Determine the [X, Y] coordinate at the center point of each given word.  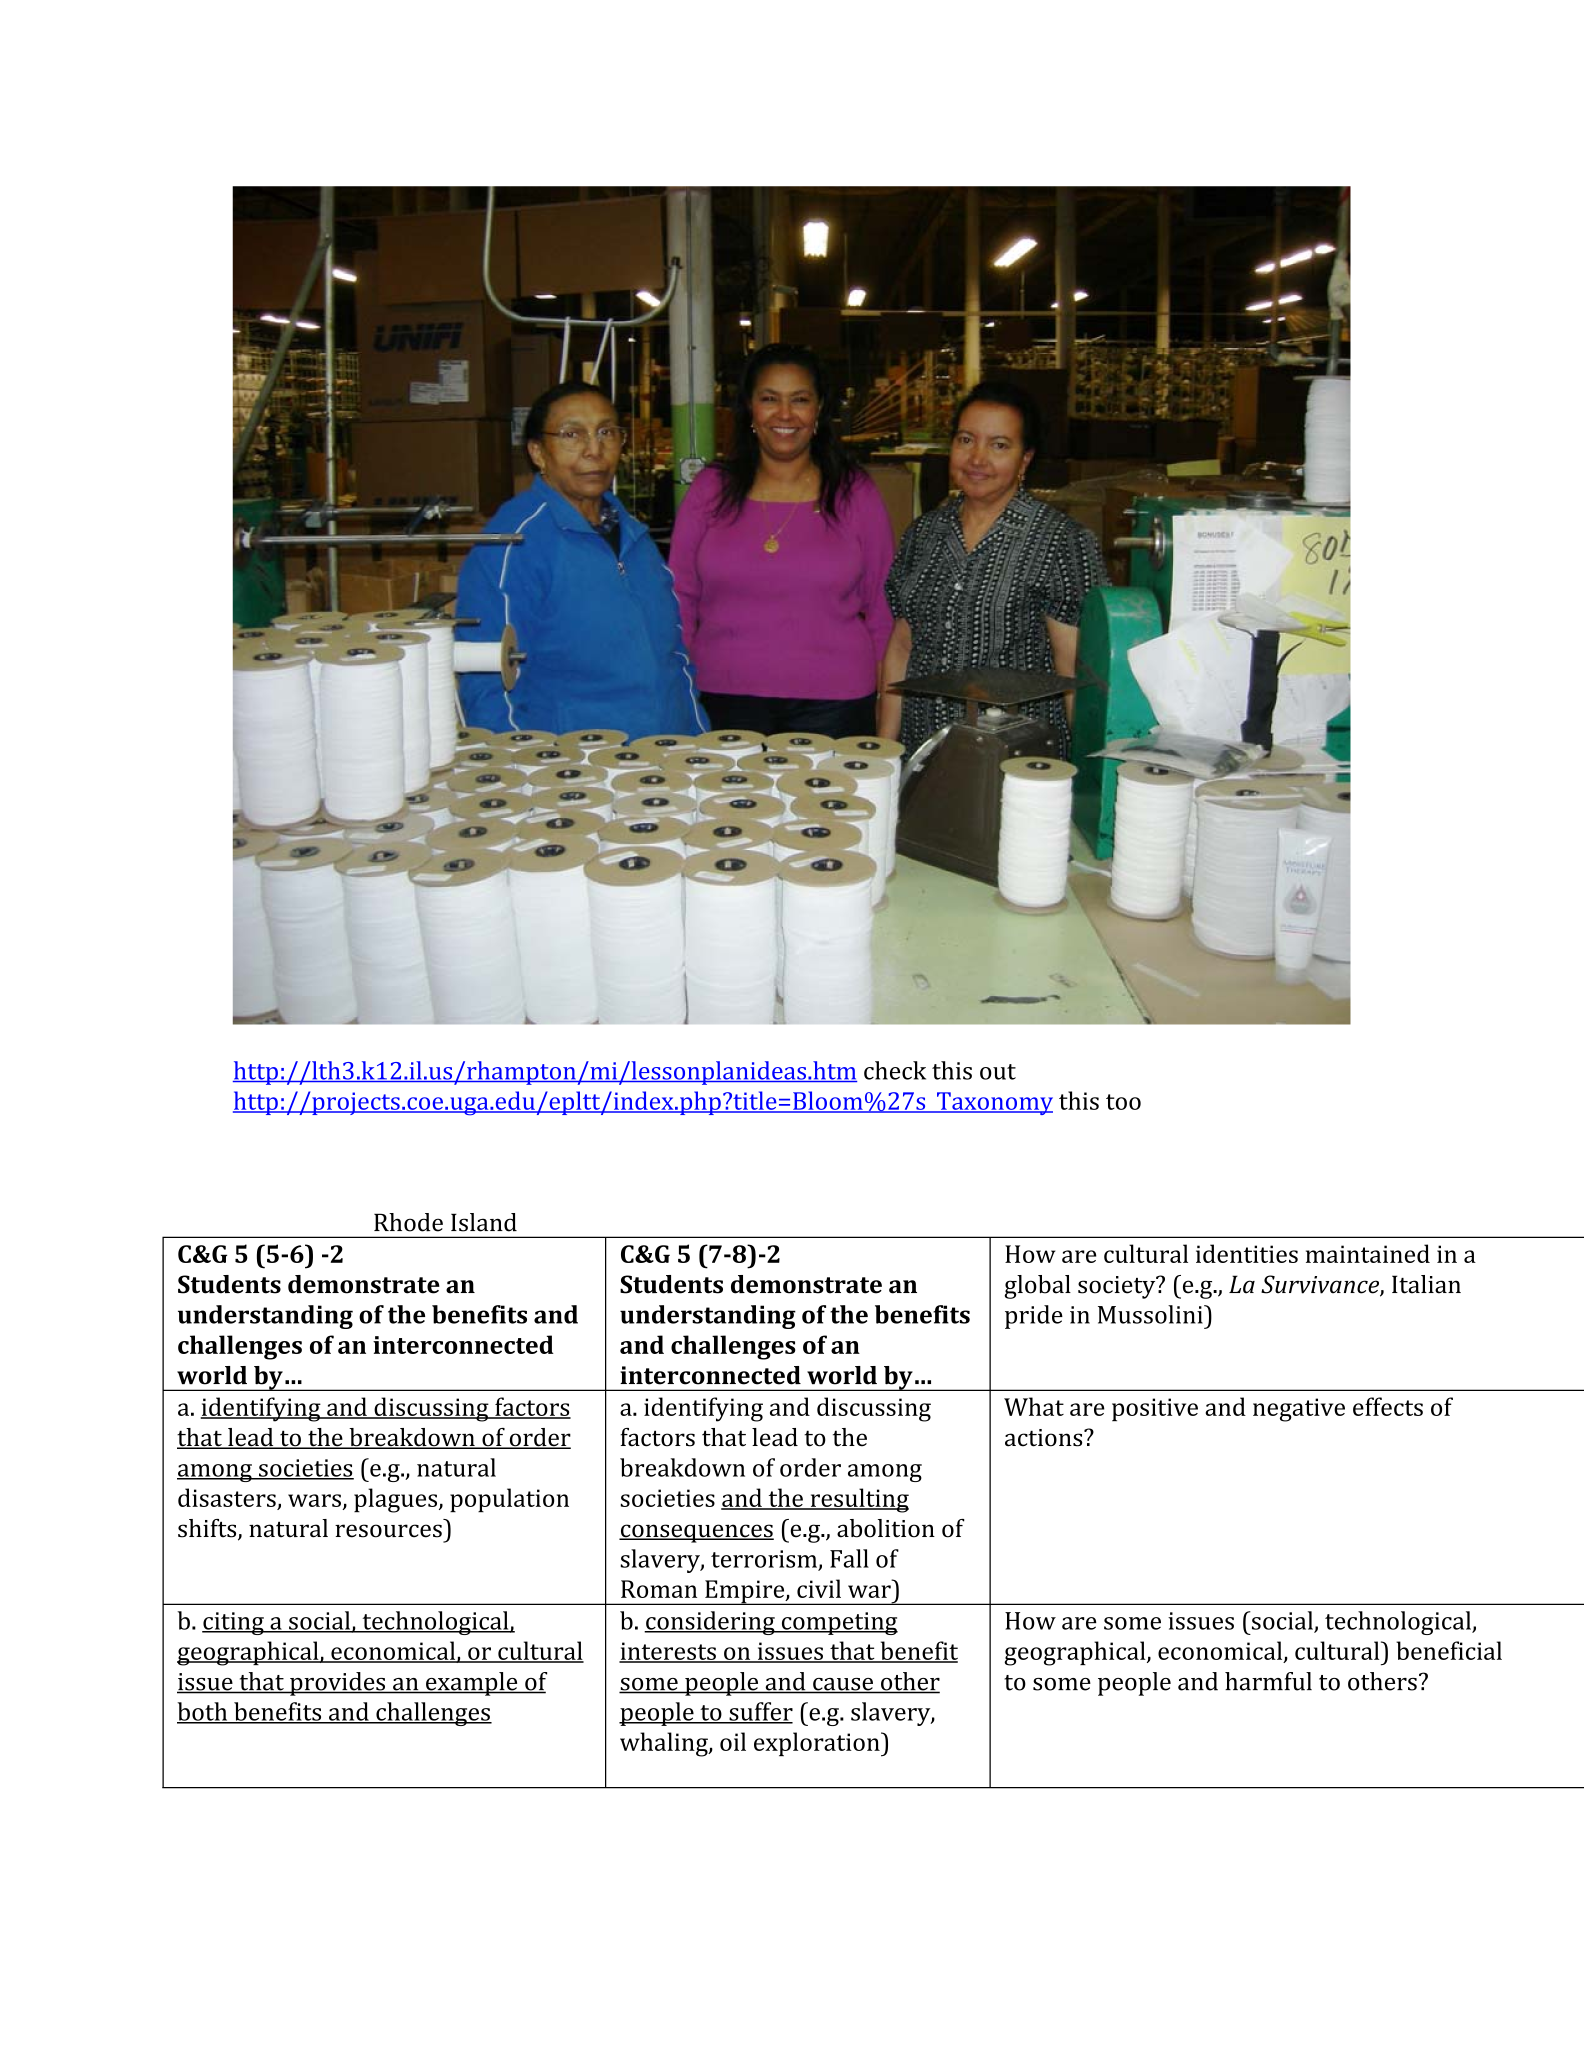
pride [1034, 1317]
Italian [1426, 1284]
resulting [858, 1500]
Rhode [408, 1222]
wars [314, 1500]
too [1123, 1102]
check [895, 1070]
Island [484, 1222]
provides [338, 1684]
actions [1045, 1438]
